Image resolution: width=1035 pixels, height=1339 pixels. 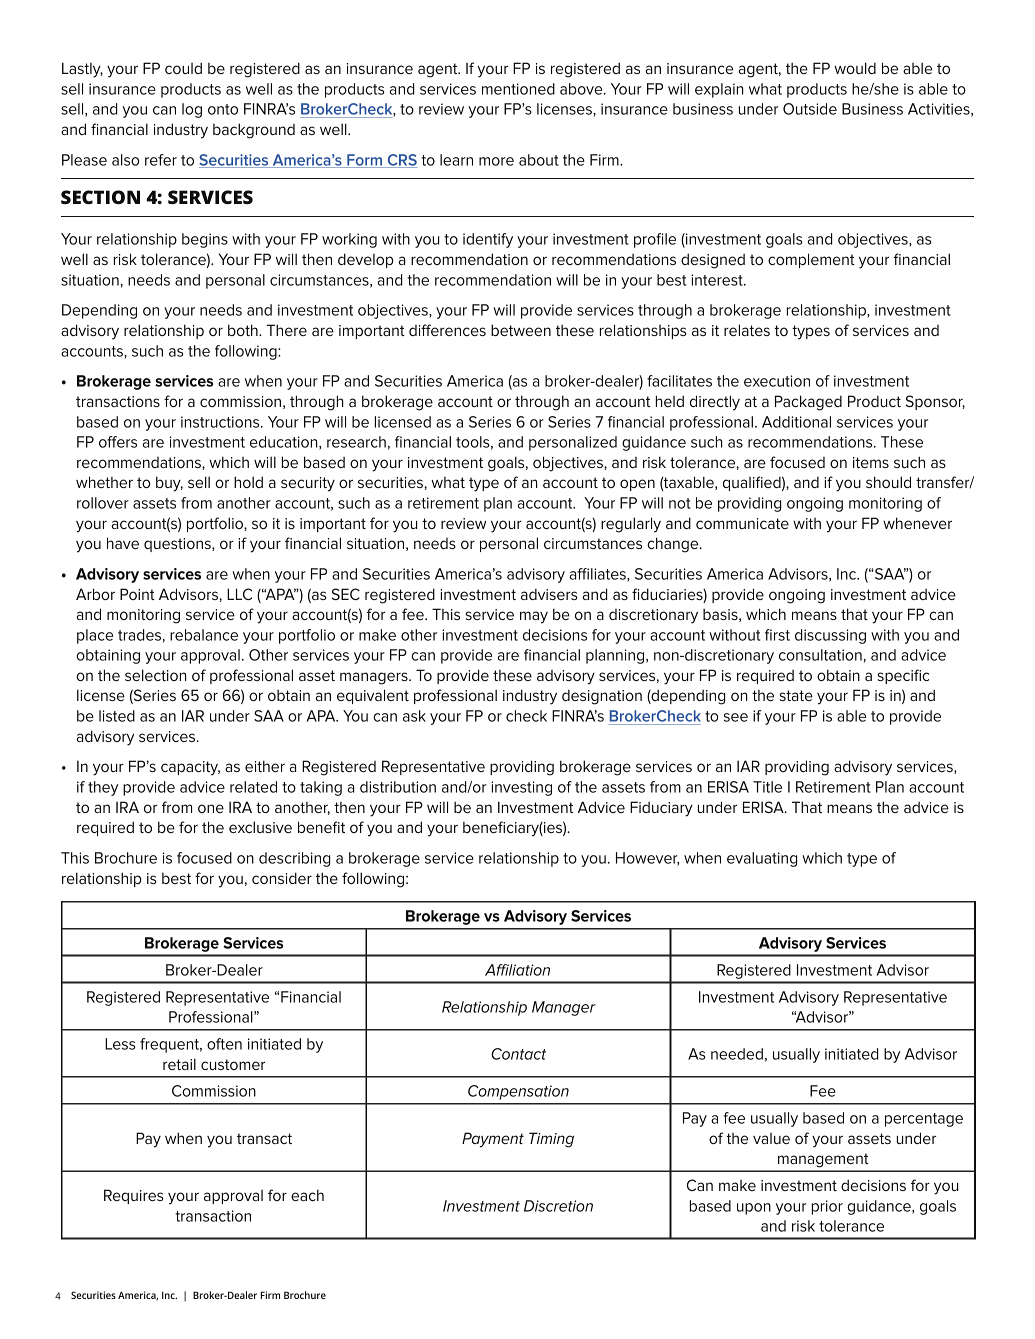 What do you see at coordinates (534, 617) in the page?
I see `may` at bounding box center [534, 617].
